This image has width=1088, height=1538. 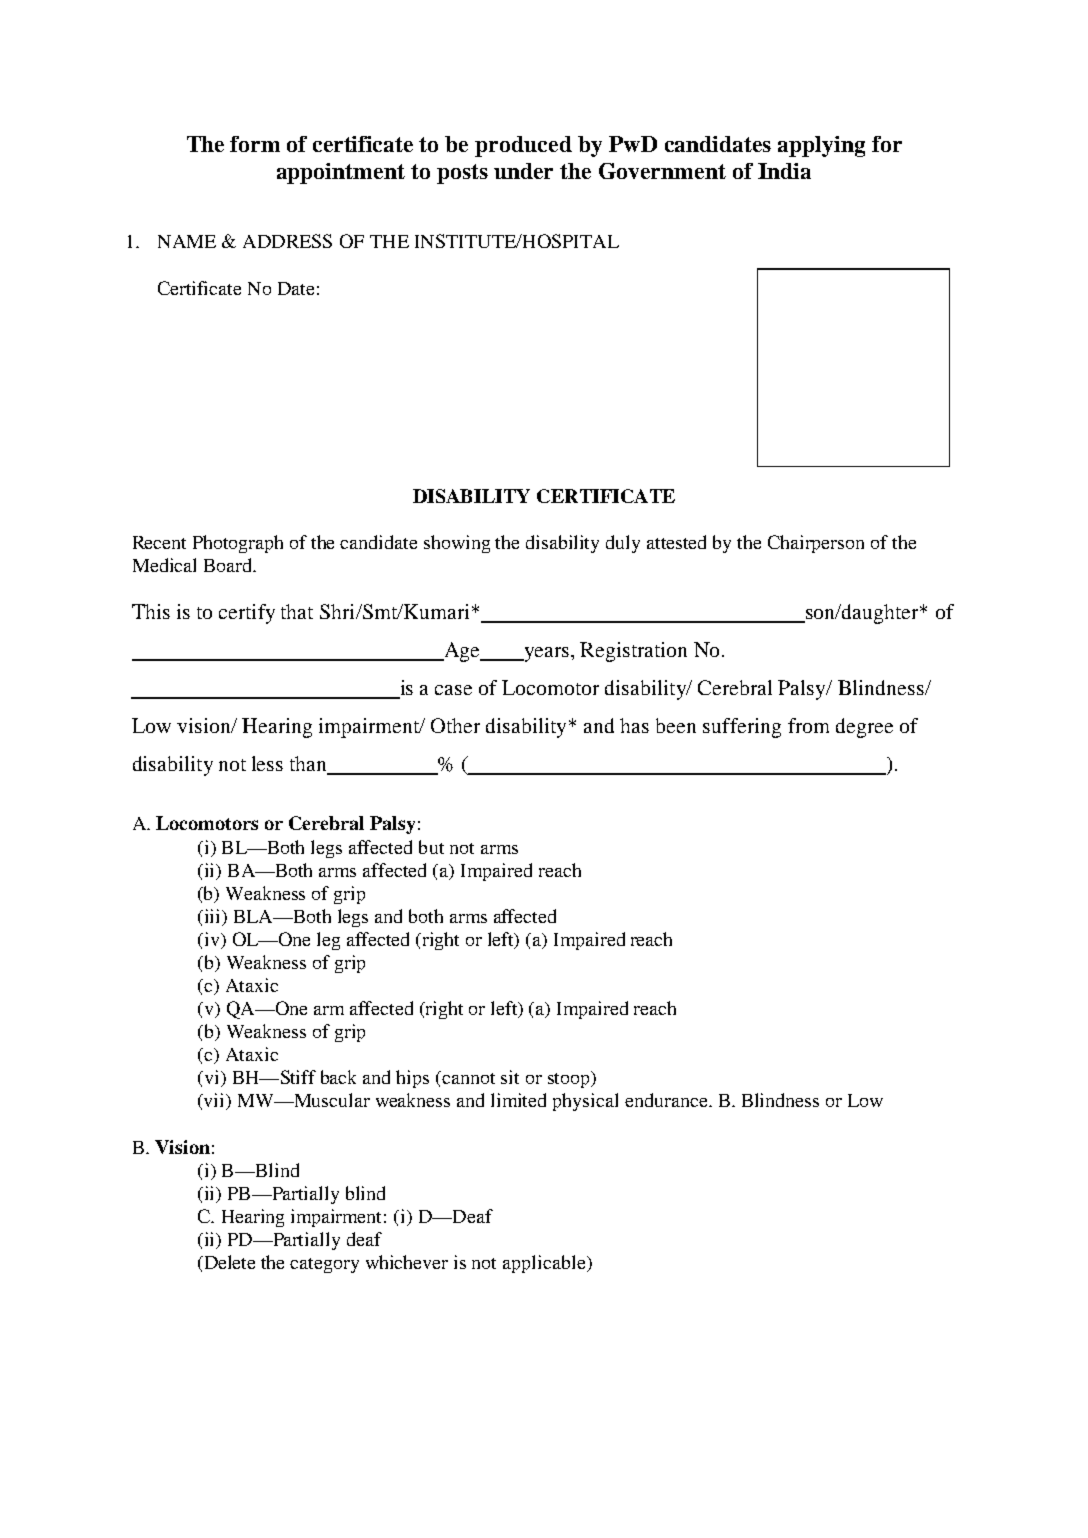 I want to click on from, so click(x=808, y=725).
